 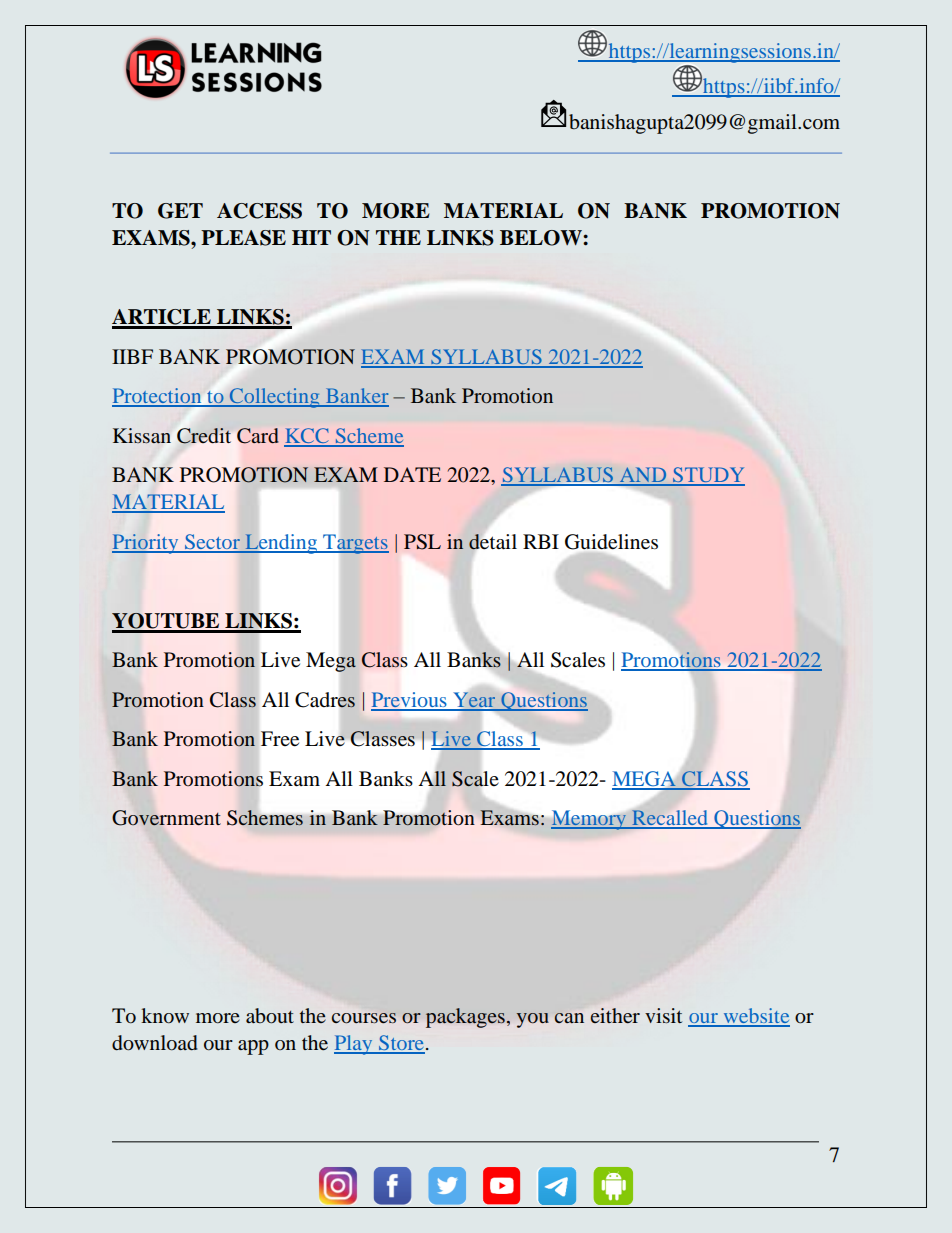 I want to click on STUDY, so click(x=708, y=476).
